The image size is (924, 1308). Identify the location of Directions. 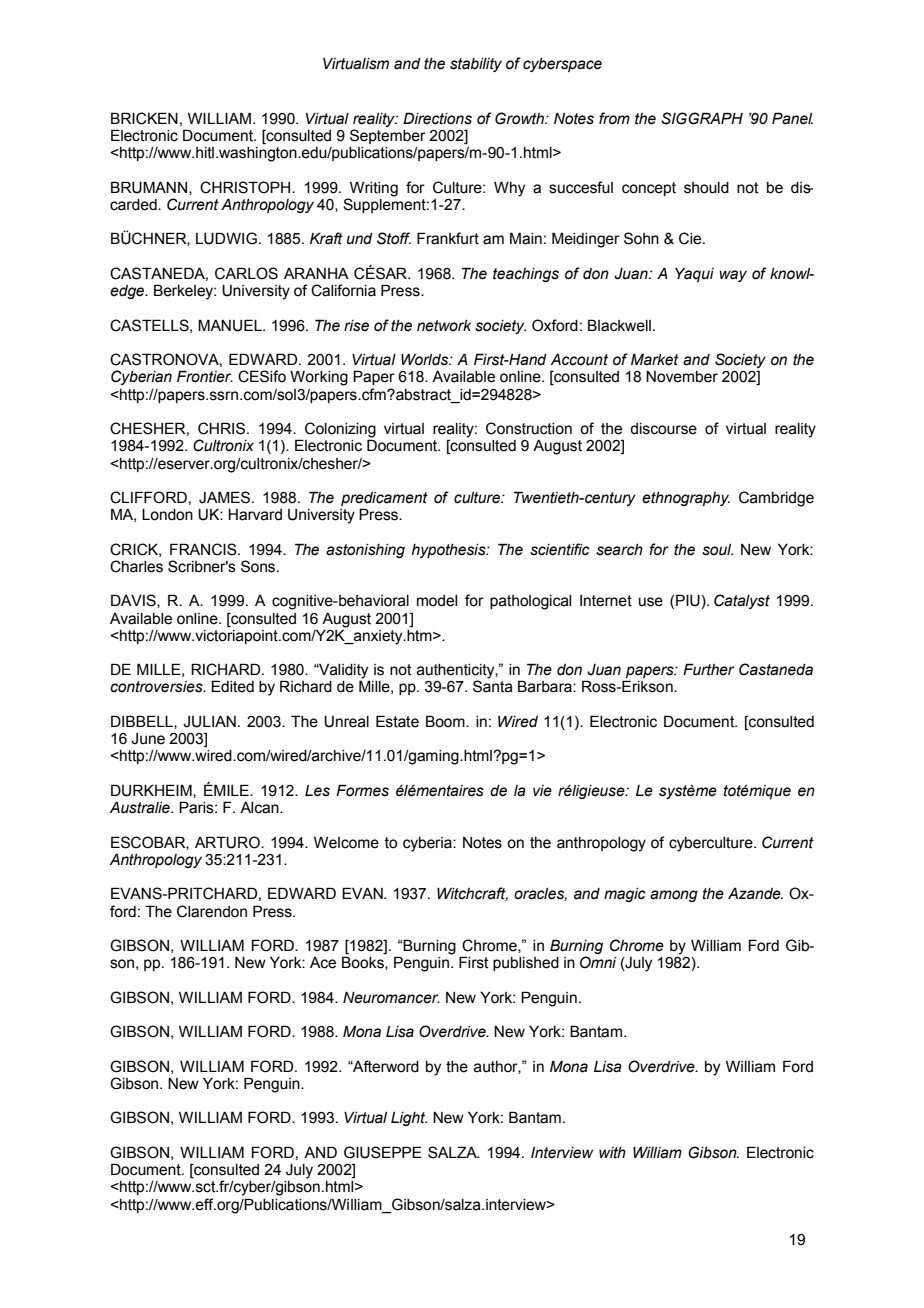
(437, 118).
